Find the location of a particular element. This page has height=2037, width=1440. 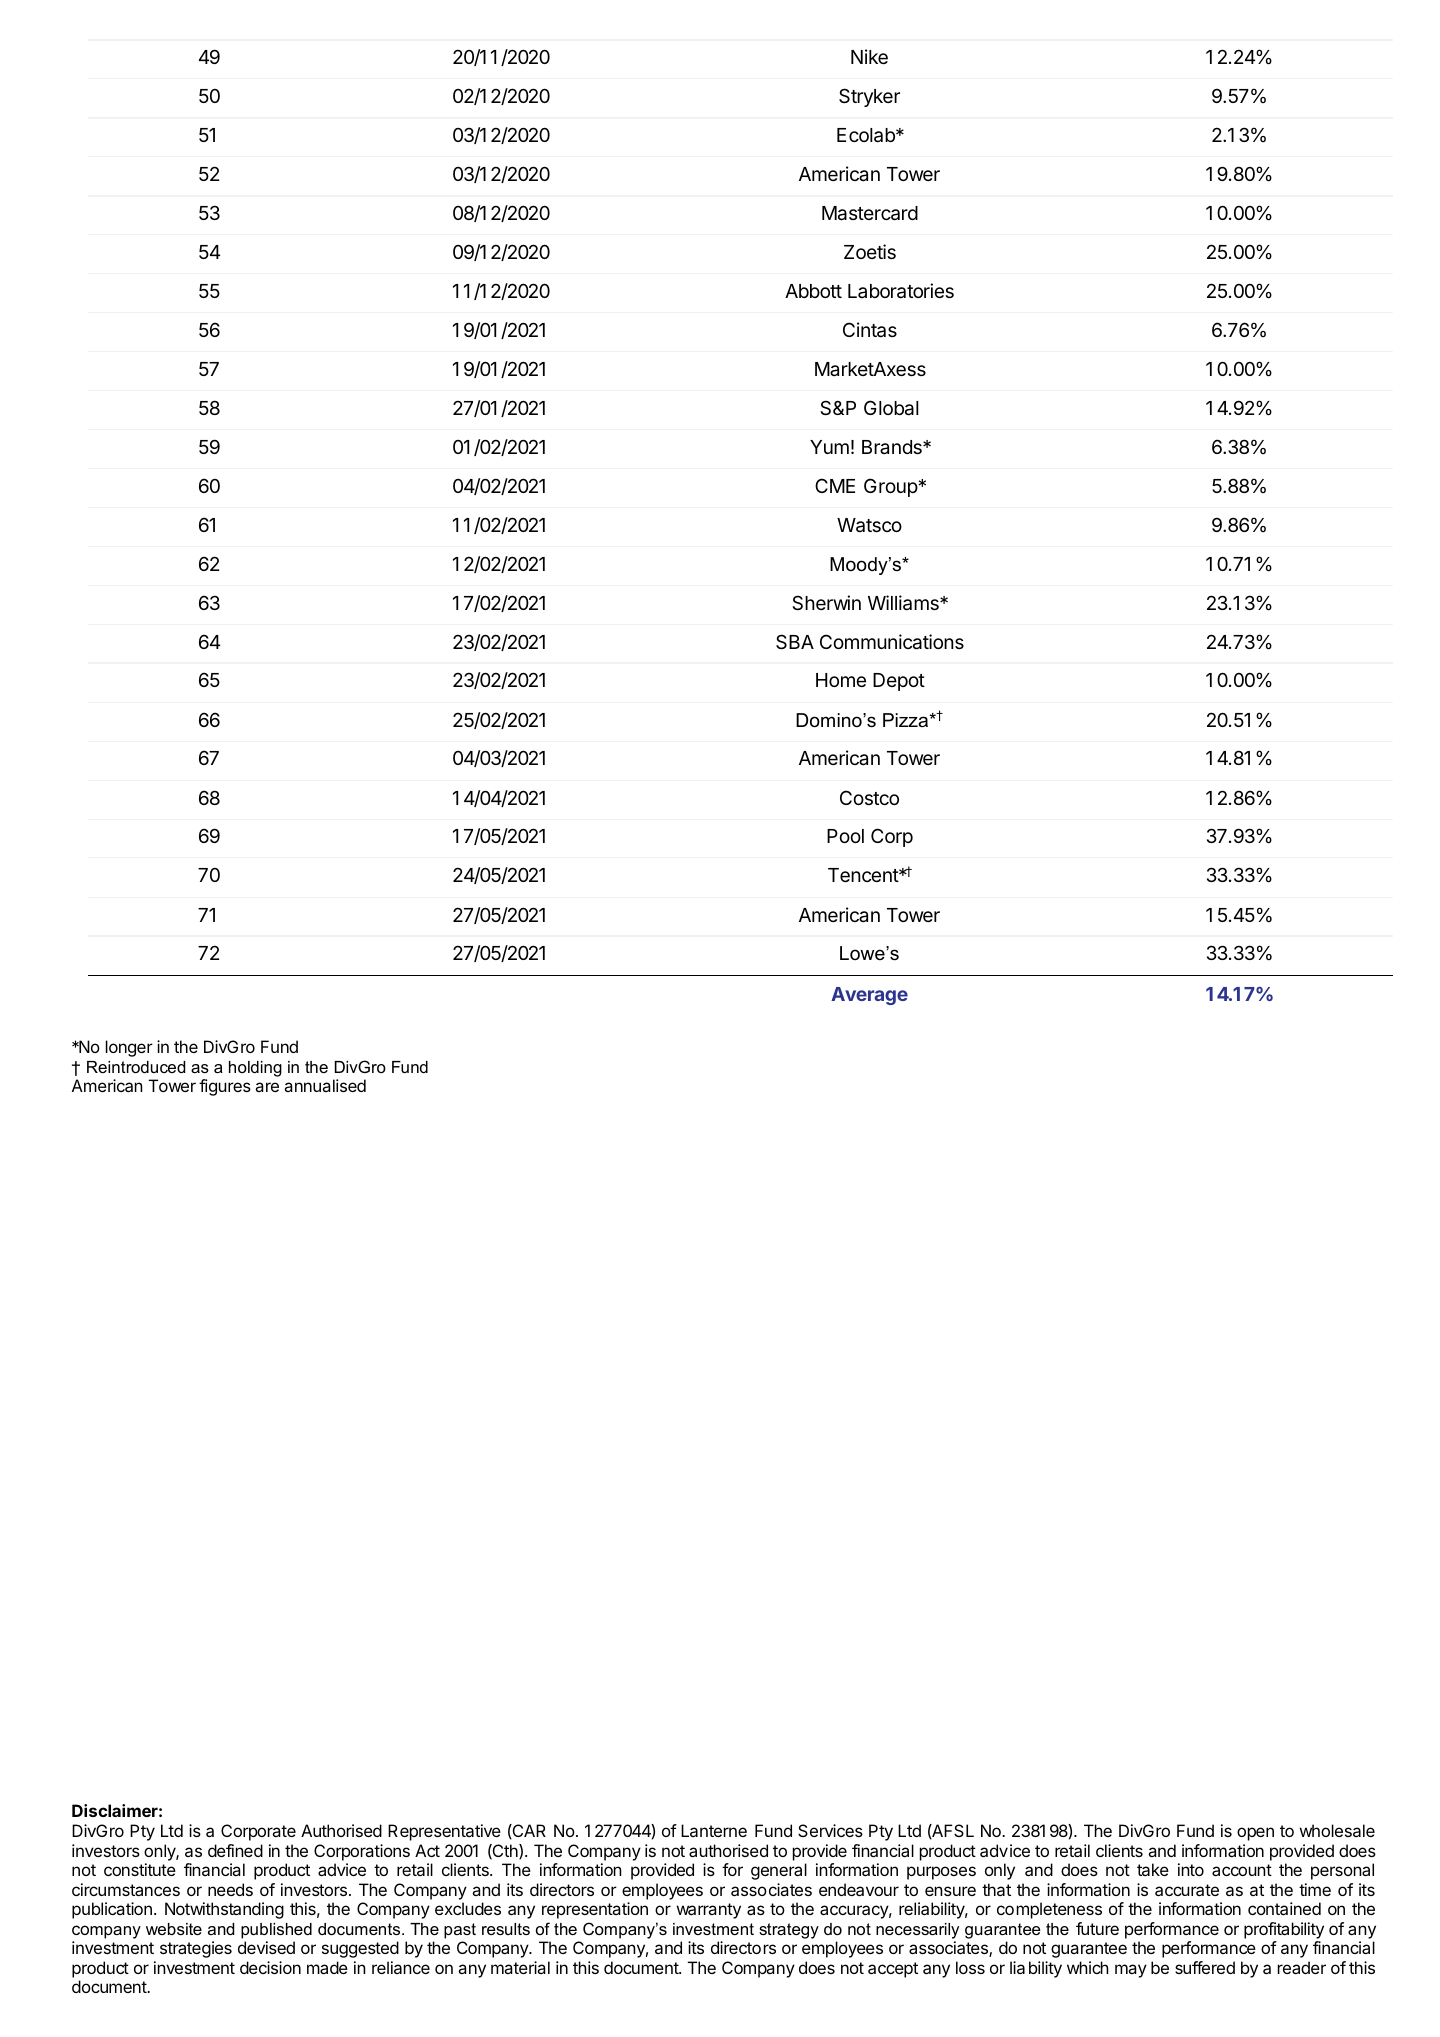

accurate is located at coordinates (1187, 1890).
